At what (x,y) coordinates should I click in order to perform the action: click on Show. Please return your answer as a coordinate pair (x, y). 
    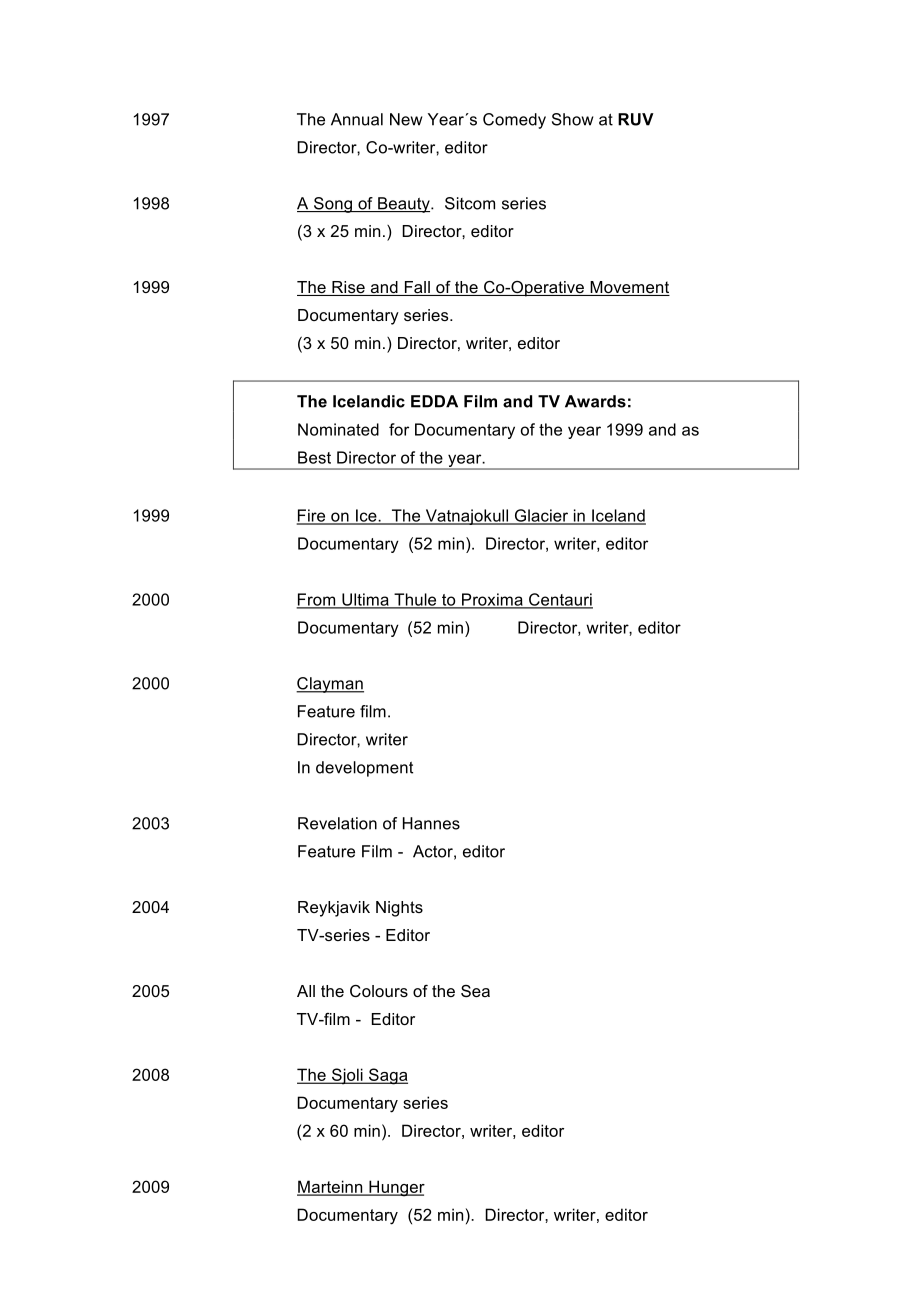
    Looking at the image, I should click on (572, 119).
